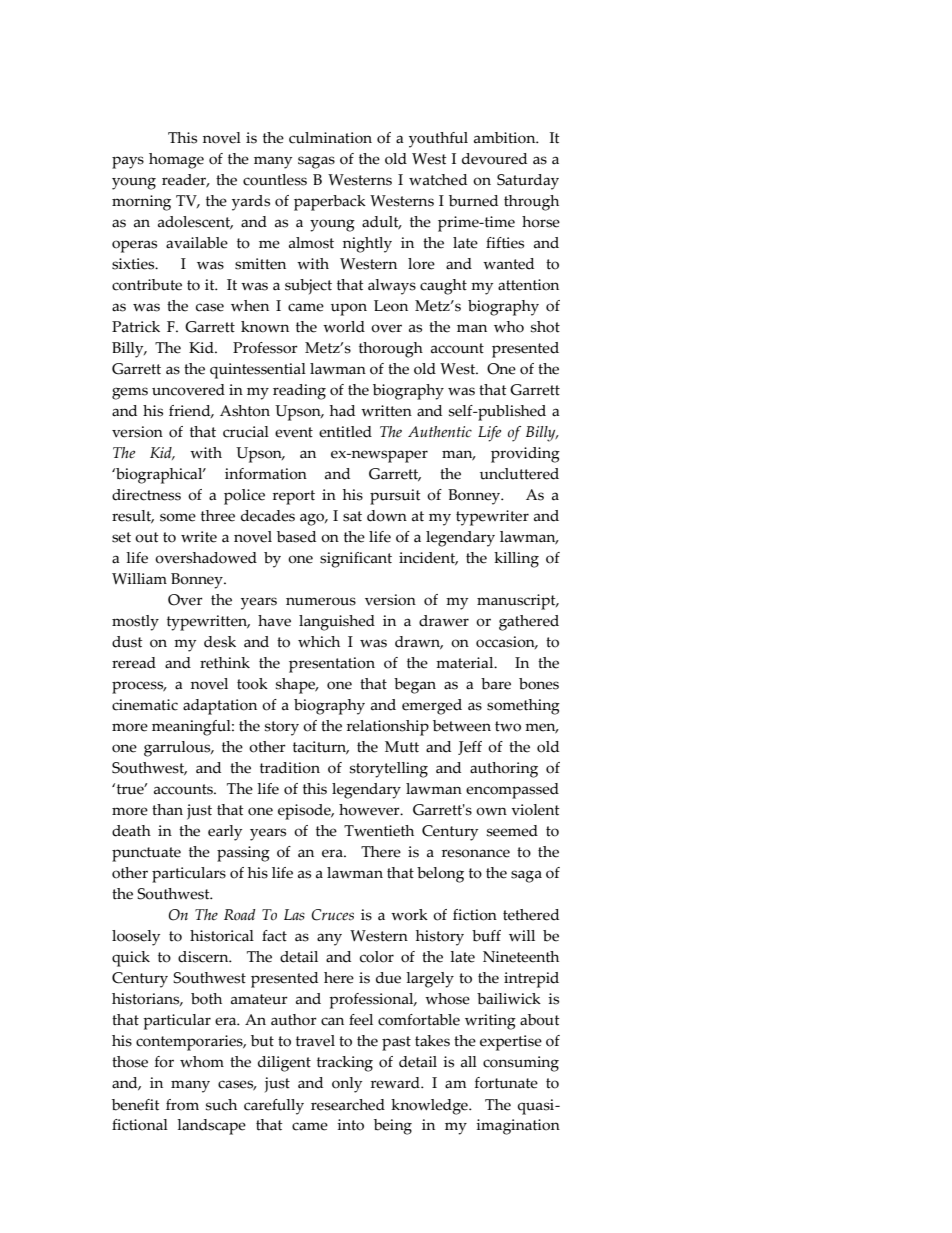 This page has width=952, height=1233. Describe the element at coordinates (167, 810) in the page. I see `than` at that location.
